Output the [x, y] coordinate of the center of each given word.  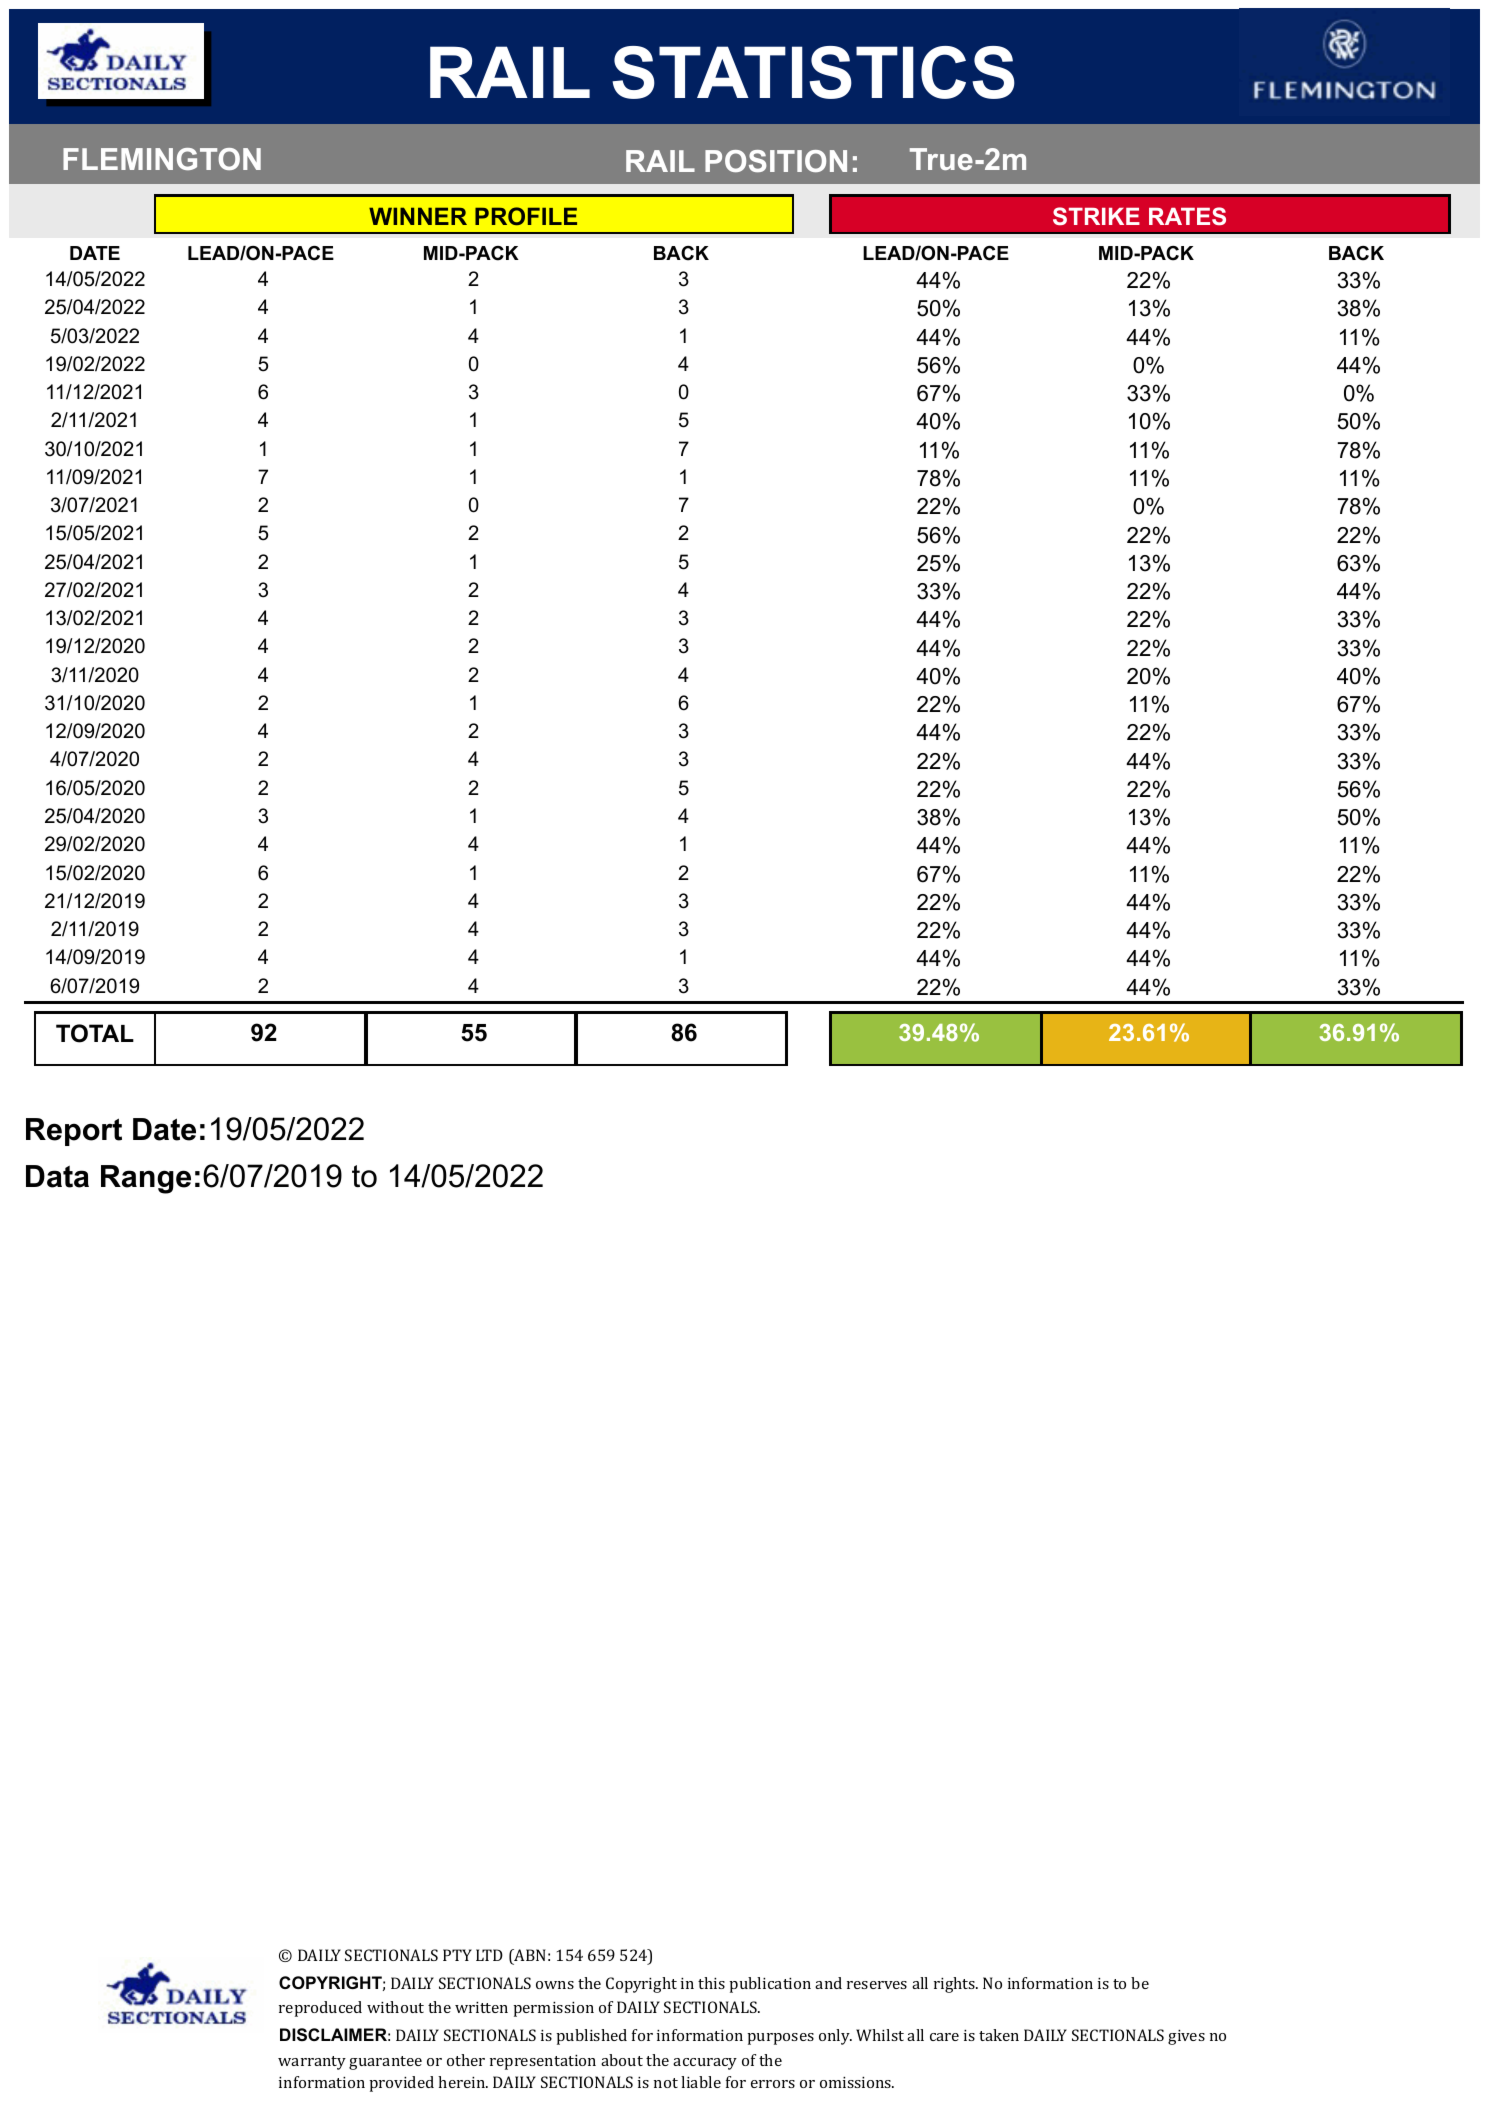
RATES [1187, 216]
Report [74, 1132]
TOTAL [95, 1033]
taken [999, 2035]
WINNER [418, 216]
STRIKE [1096, 216]
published [591, 2037]
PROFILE [526, 216]
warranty [312, 2063]
